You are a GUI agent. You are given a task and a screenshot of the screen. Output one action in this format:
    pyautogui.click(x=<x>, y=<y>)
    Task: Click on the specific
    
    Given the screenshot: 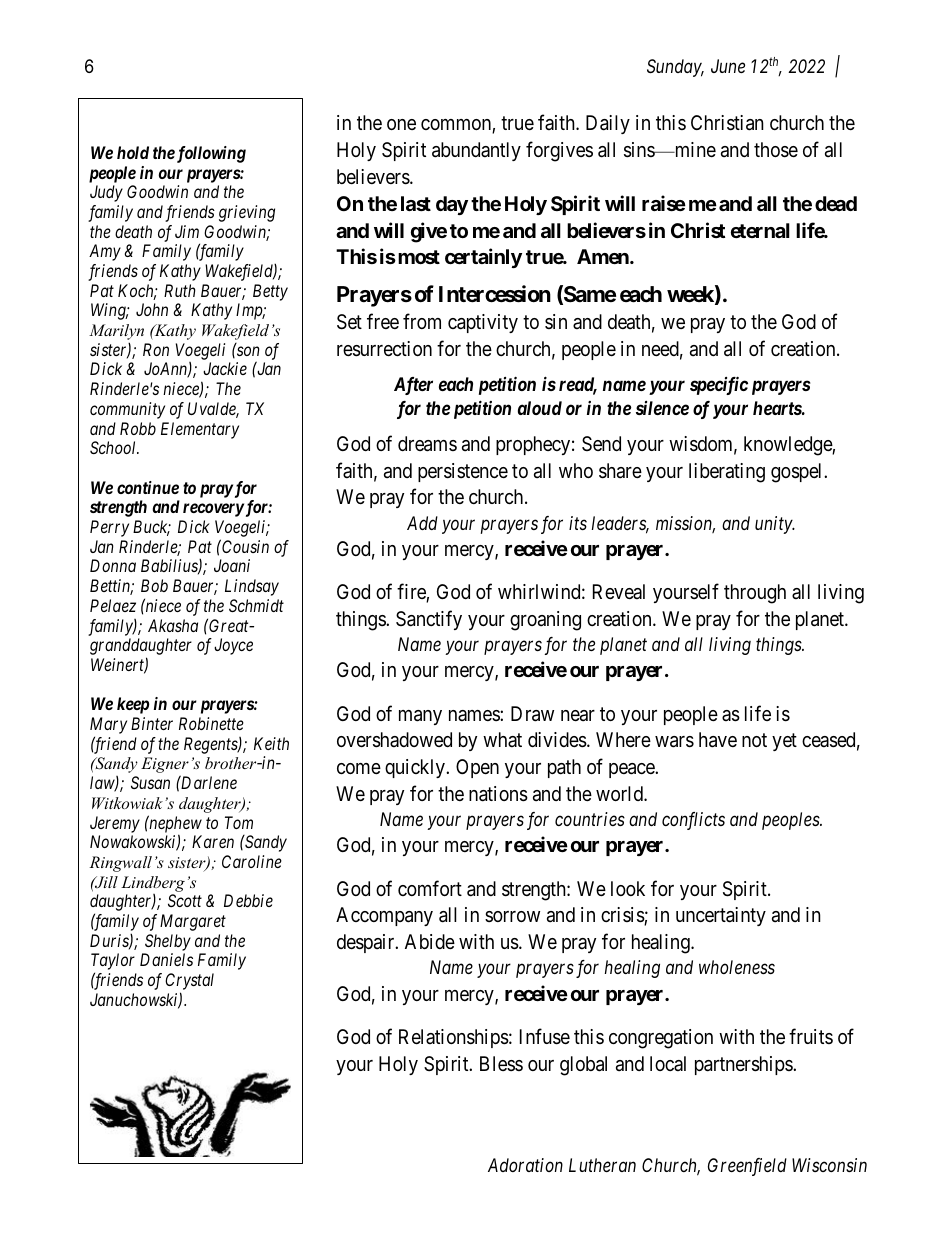 What is the action you would take?
    pyautogui.click(x=719, y=385)
